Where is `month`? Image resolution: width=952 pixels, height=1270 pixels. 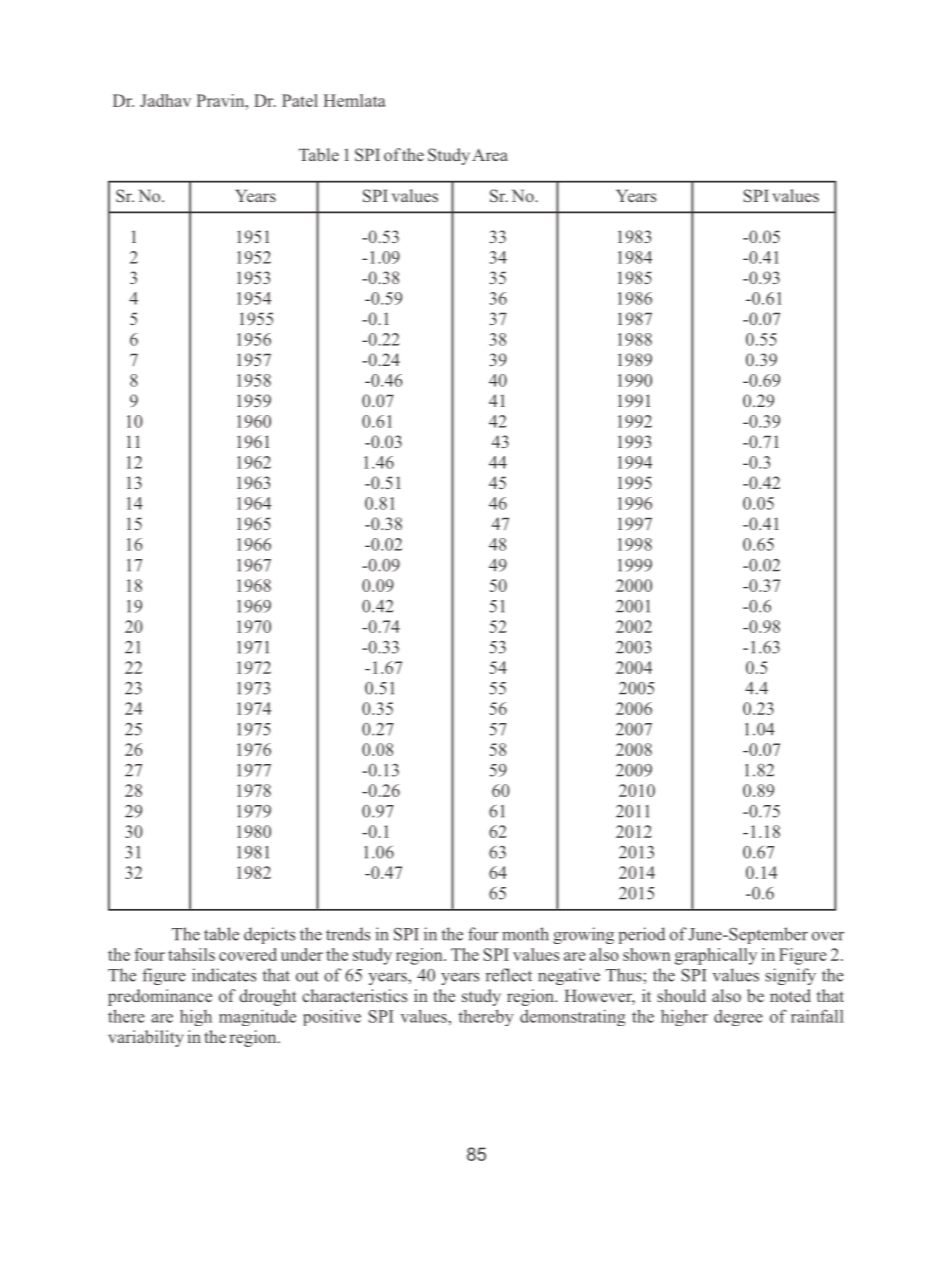 month is located at coordinates (525, 934).
